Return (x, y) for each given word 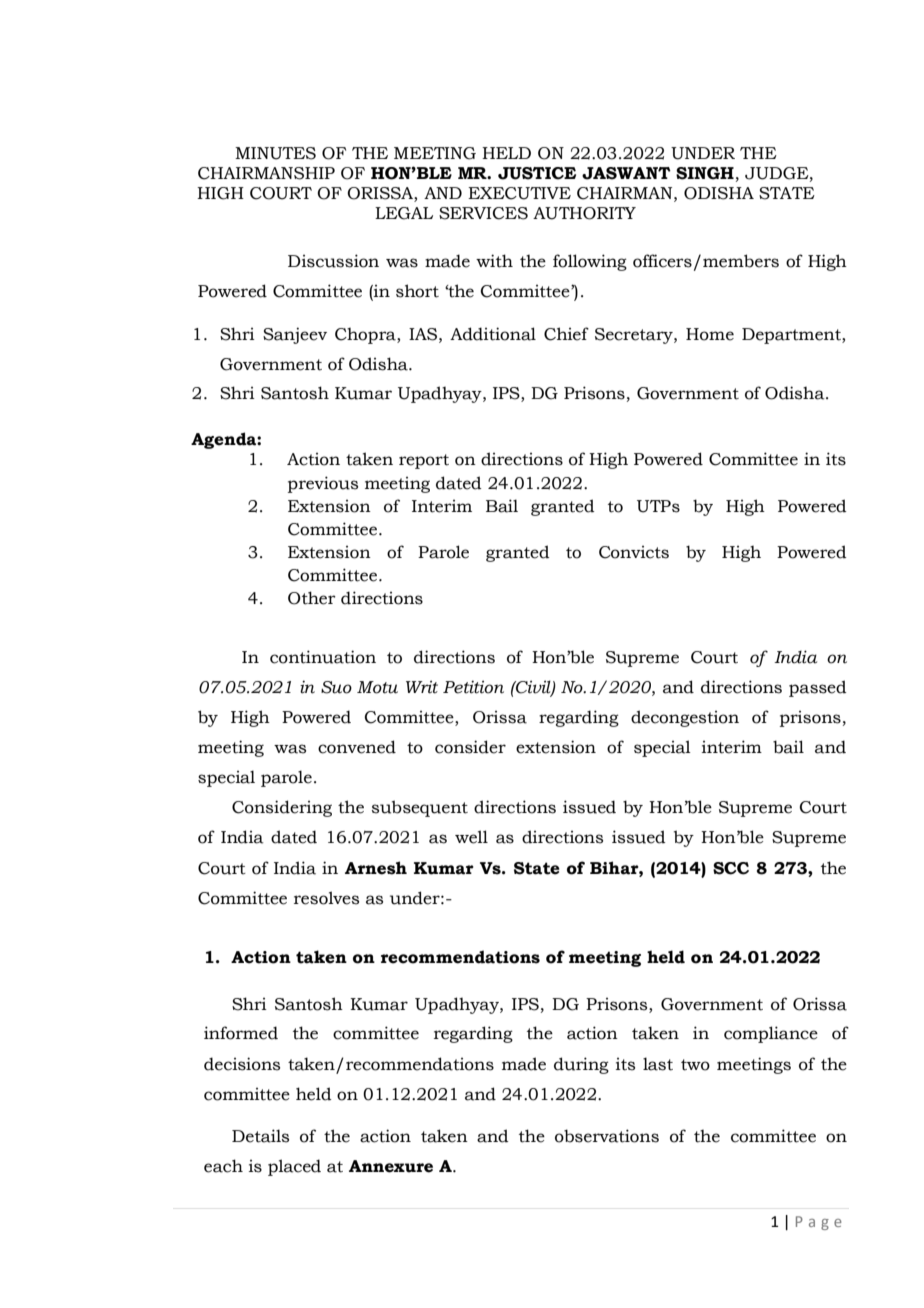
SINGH (705, 173)
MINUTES (275, 153)
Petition (473, 687)
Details (260, 1136)
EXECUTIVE (519, 193)
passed (818, 688)
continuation (323, 657)
